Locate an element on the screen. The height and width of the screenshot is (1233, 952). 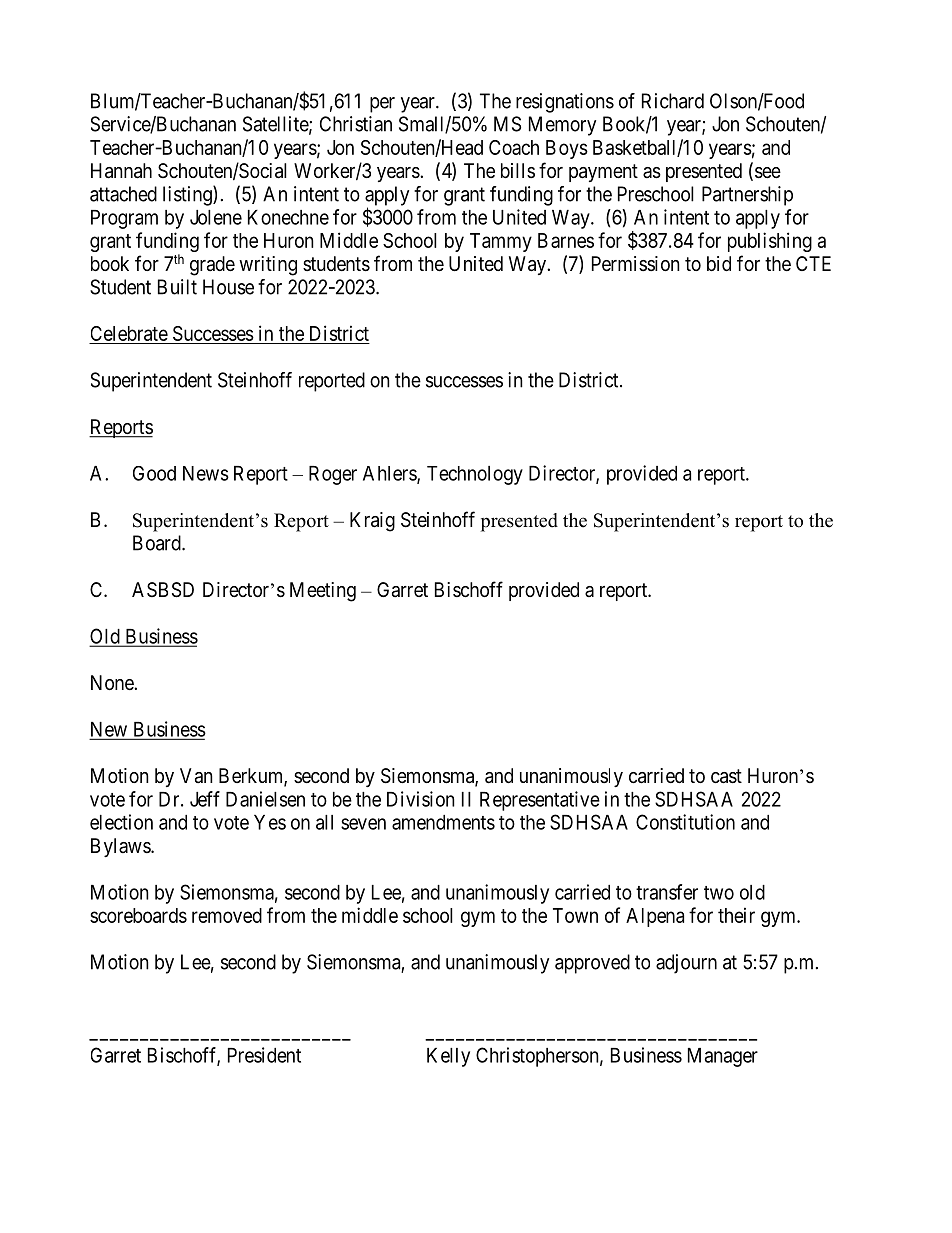
Manager is located at coordinates (723, 1057).
